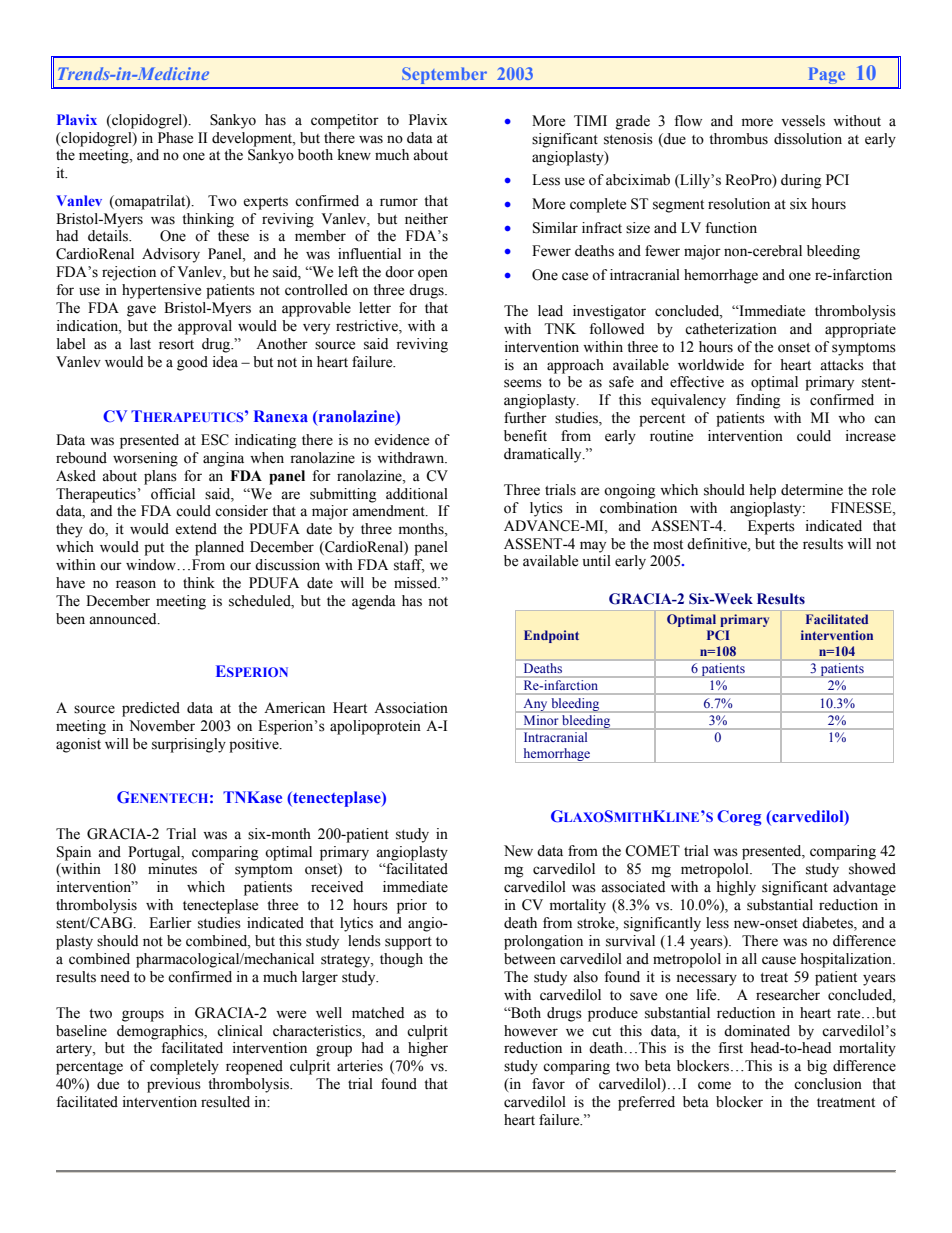  I want to click on previous, so click(174, 1085).
